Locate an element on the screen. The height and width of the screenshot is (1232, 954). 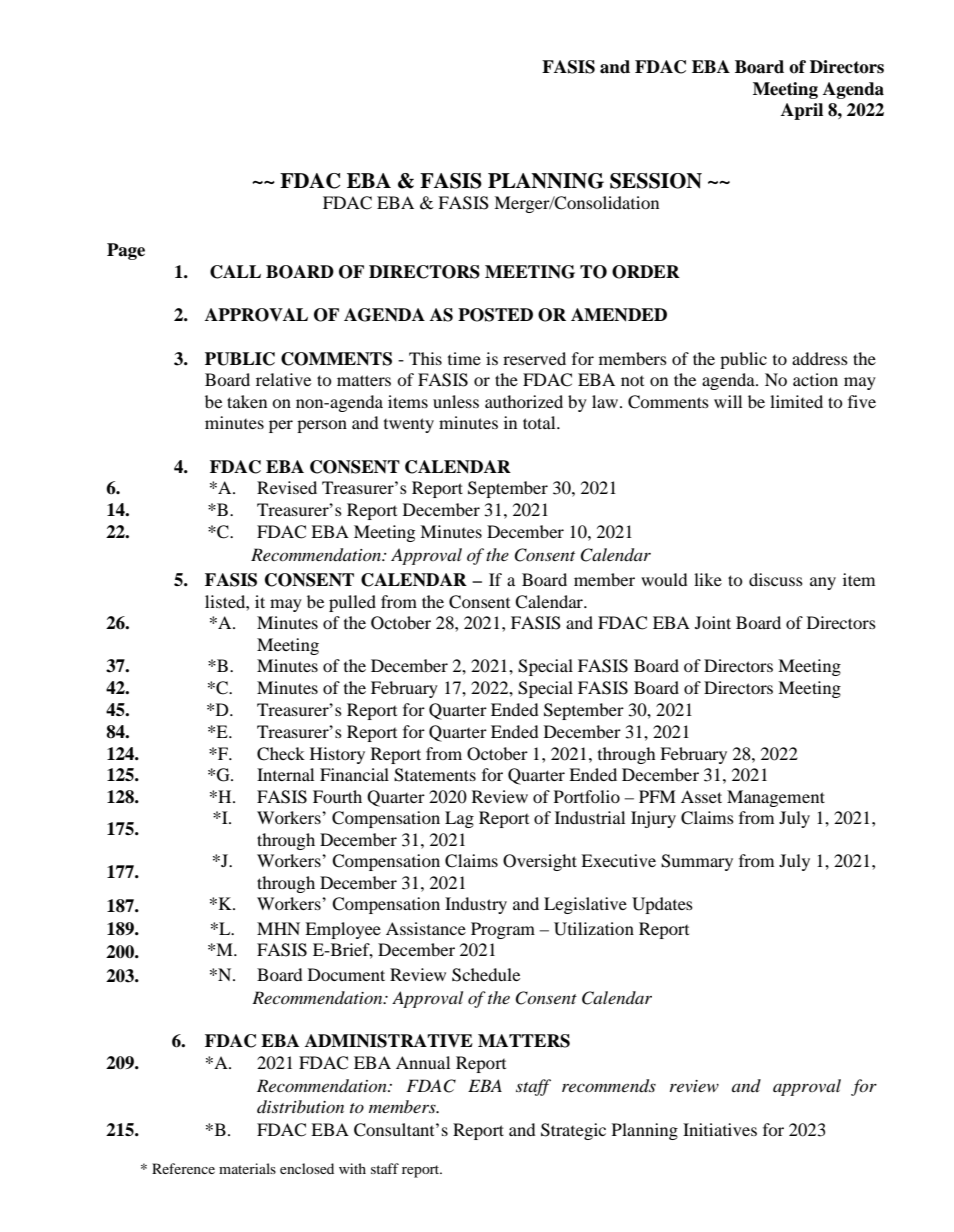
Initiatives is located at coordinates (720, 1129).
